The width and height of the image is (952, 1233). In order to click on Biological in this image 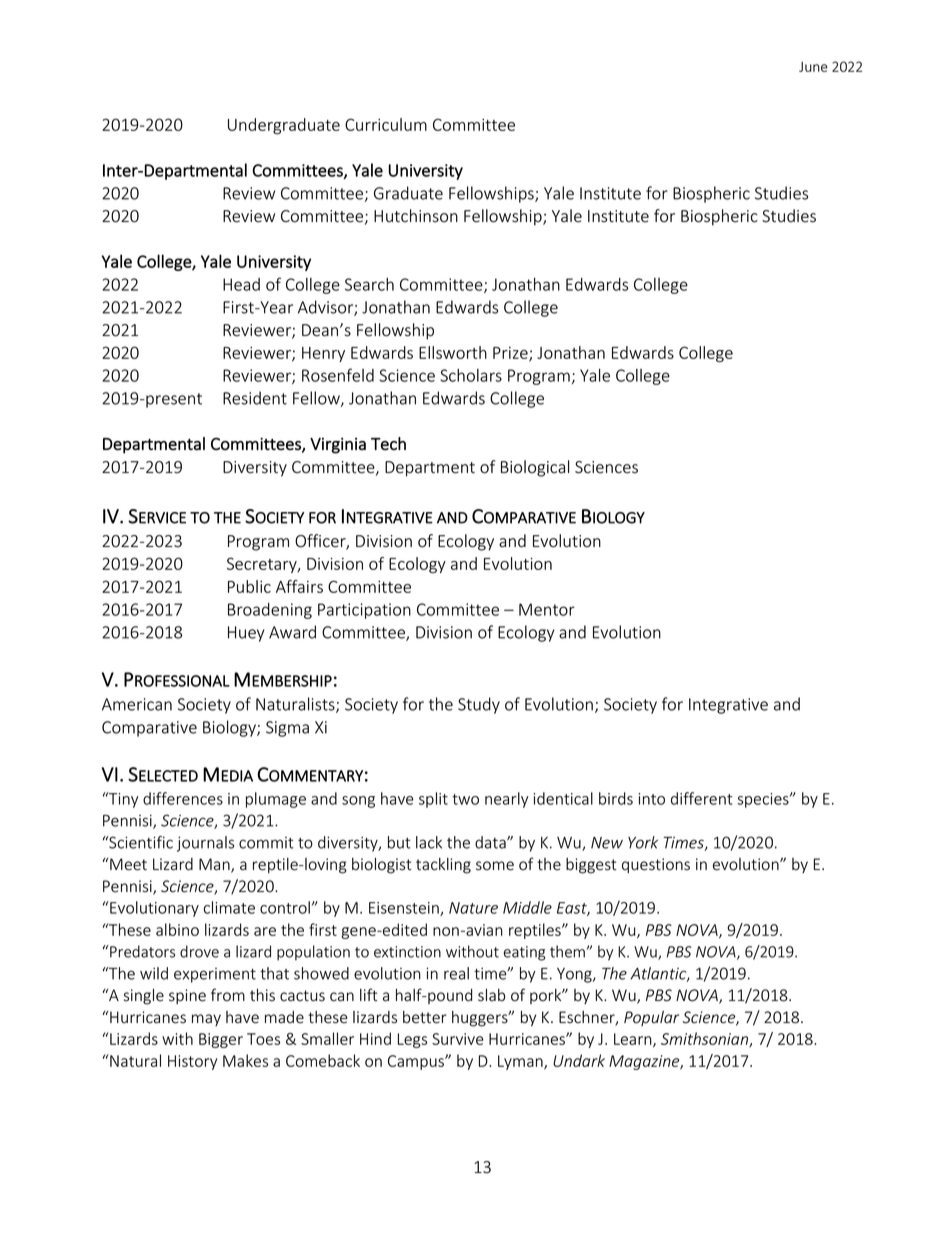, I will do `click(535, 468)`.
